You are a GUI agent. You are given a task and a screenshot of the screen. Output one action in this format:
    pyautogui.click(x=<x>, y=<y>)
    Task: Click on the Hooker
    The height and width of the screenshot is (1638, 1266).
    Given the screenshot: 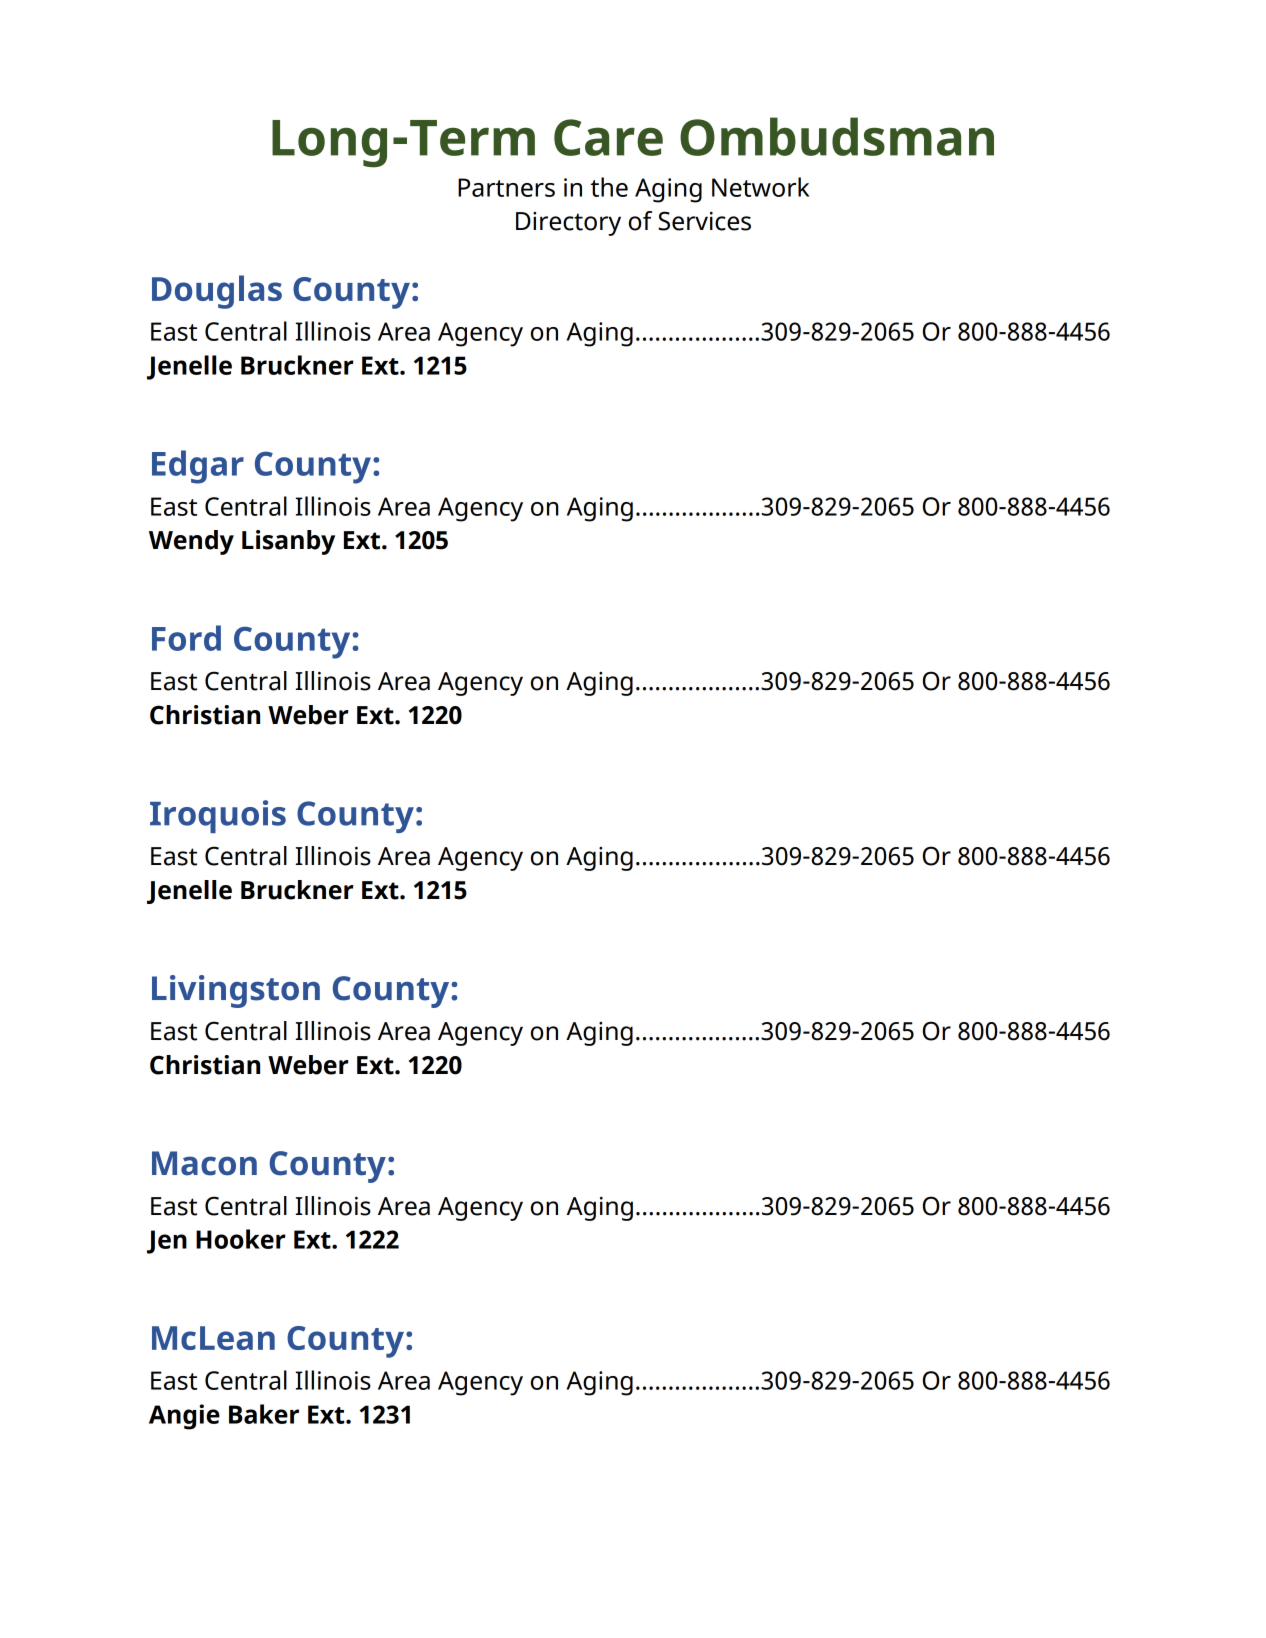 What is the action you would take?
    pyautogui.click(x=241, y=1239)
